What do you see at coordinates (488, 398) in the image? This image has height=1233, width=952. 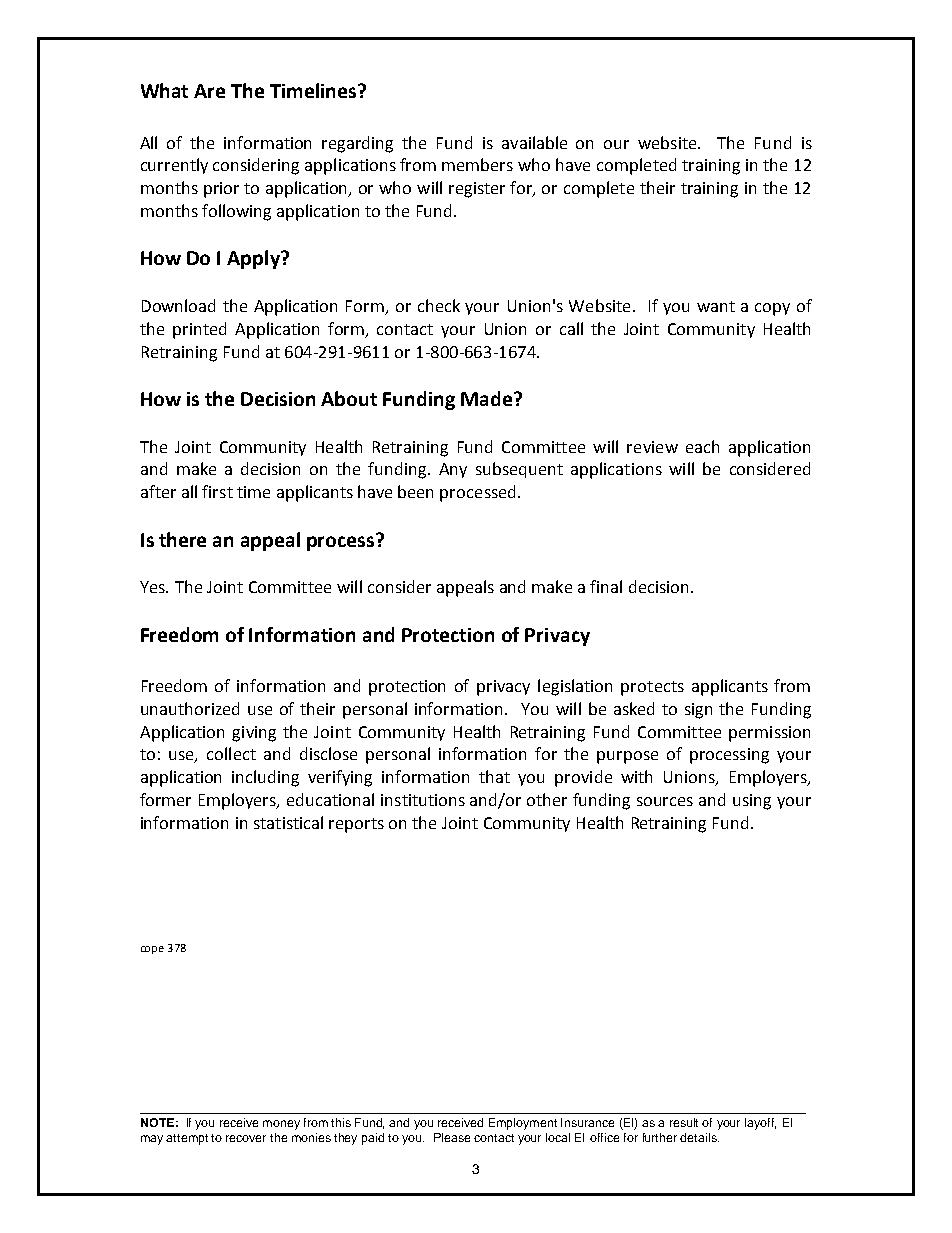 I see `Made` at bounding box center [488, 398].
